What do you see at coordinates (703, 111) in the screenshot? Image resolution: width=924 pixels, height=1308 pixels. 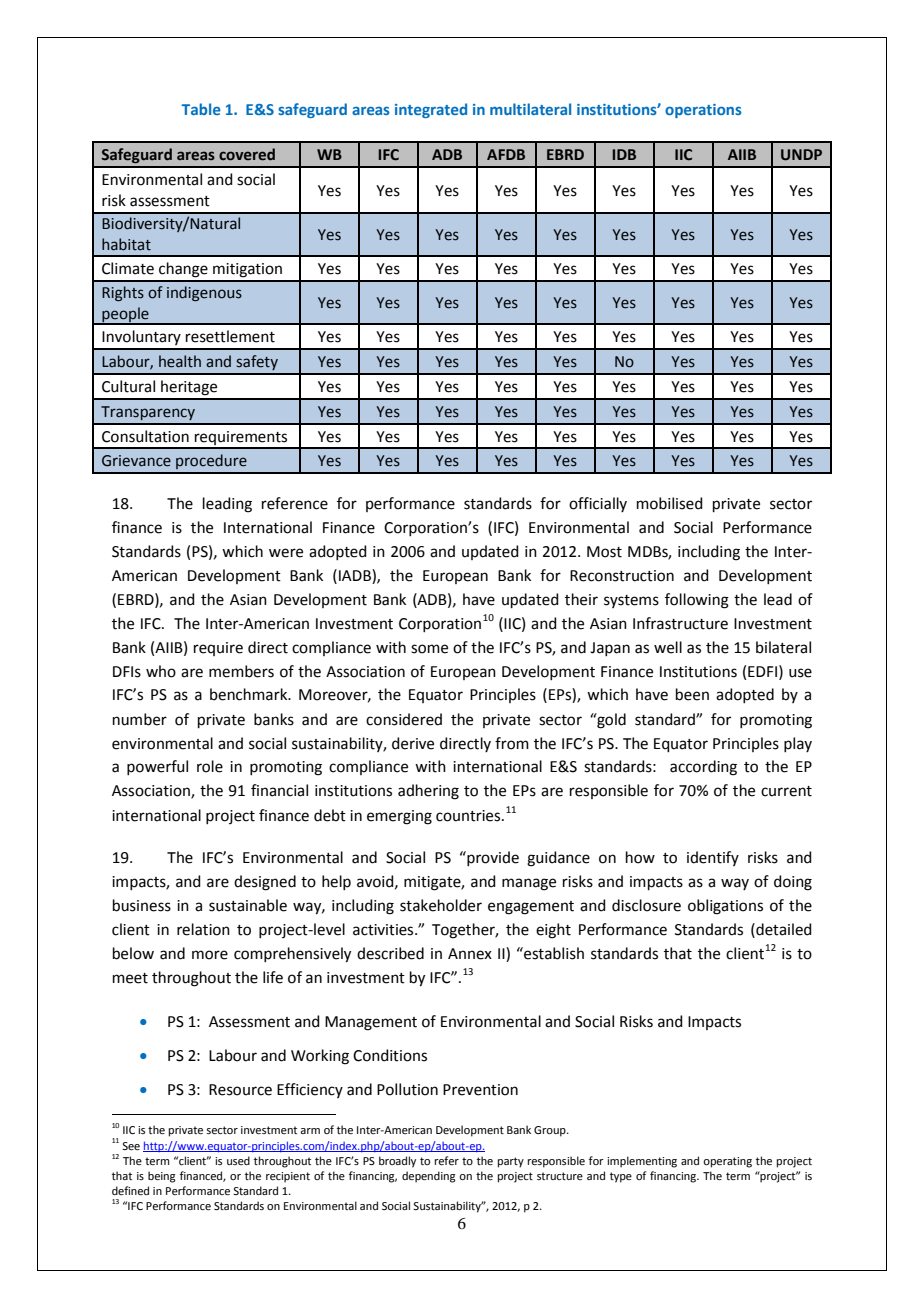 I see `operations` at bounding box center [703, 111].
